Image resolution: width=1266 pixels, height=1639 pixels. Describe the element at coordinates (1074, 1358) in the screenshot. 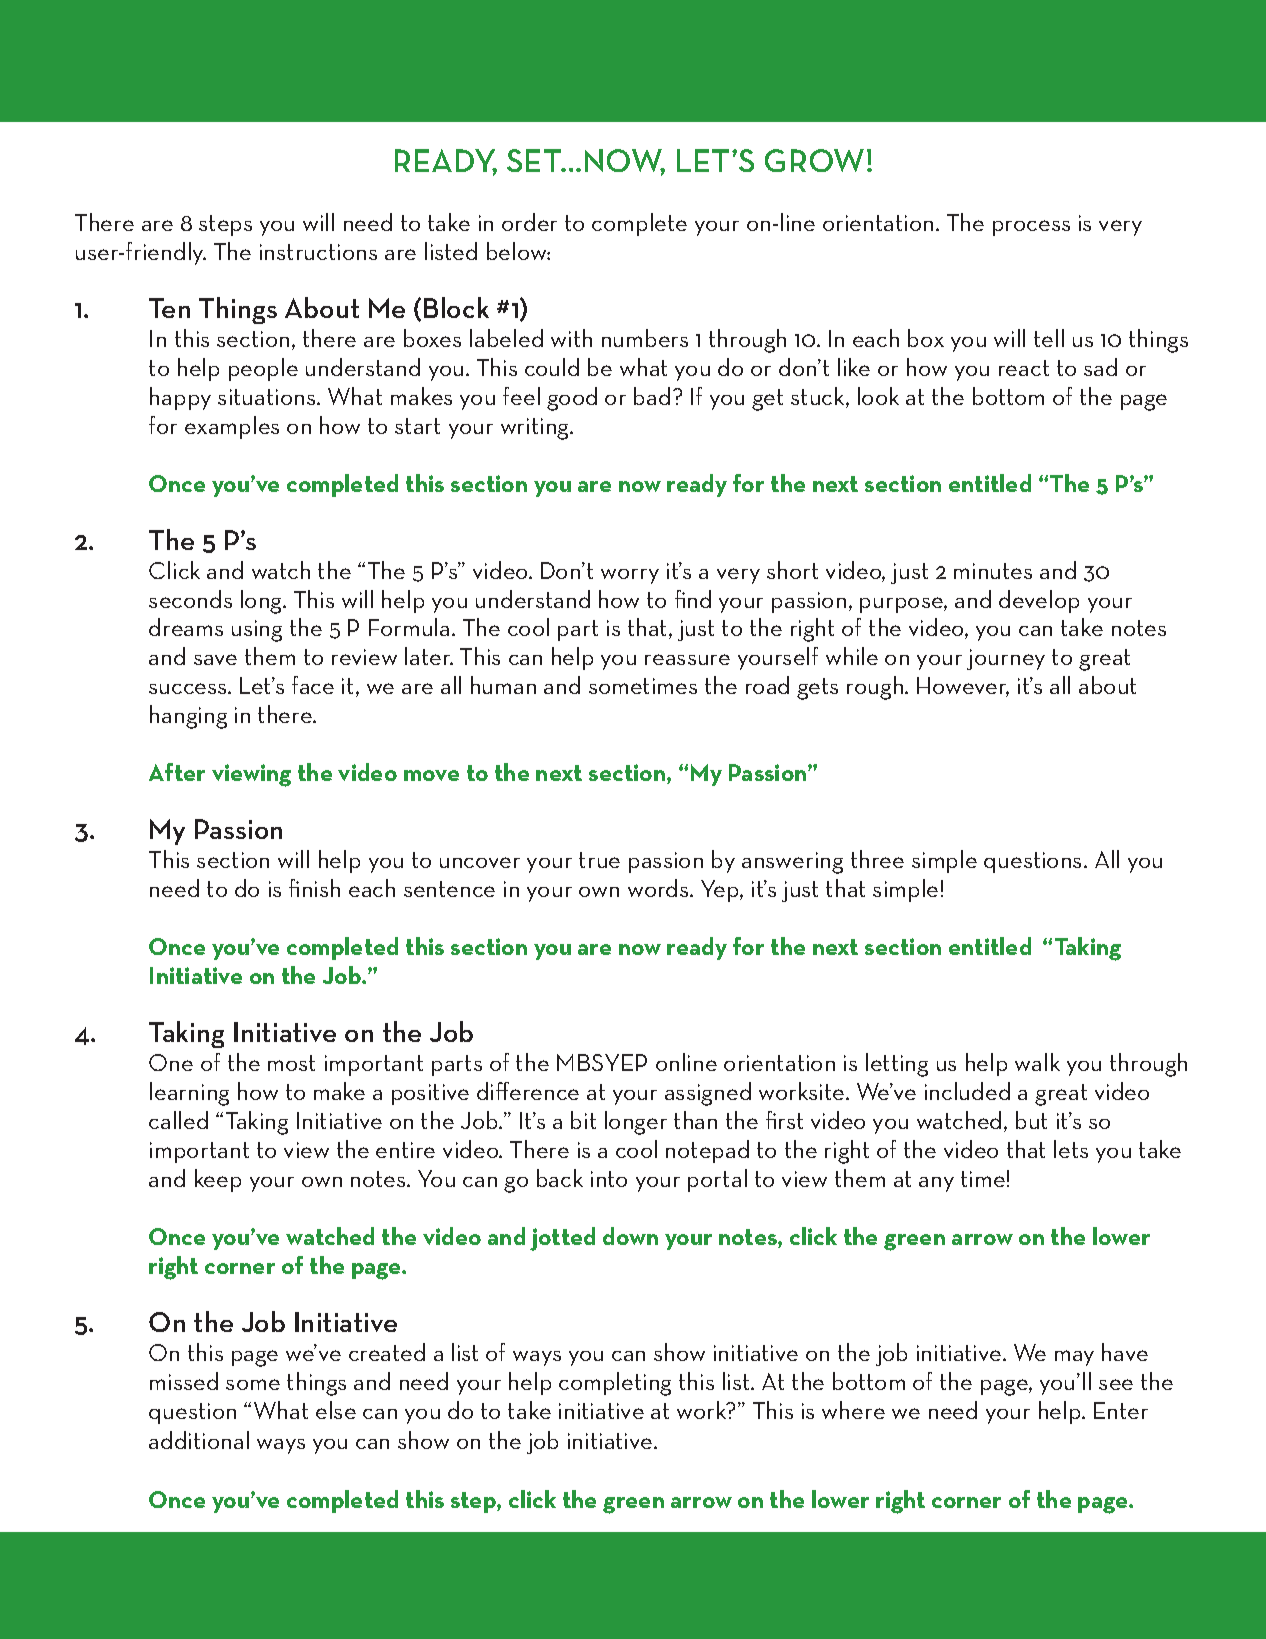

I see `may` at that location.
